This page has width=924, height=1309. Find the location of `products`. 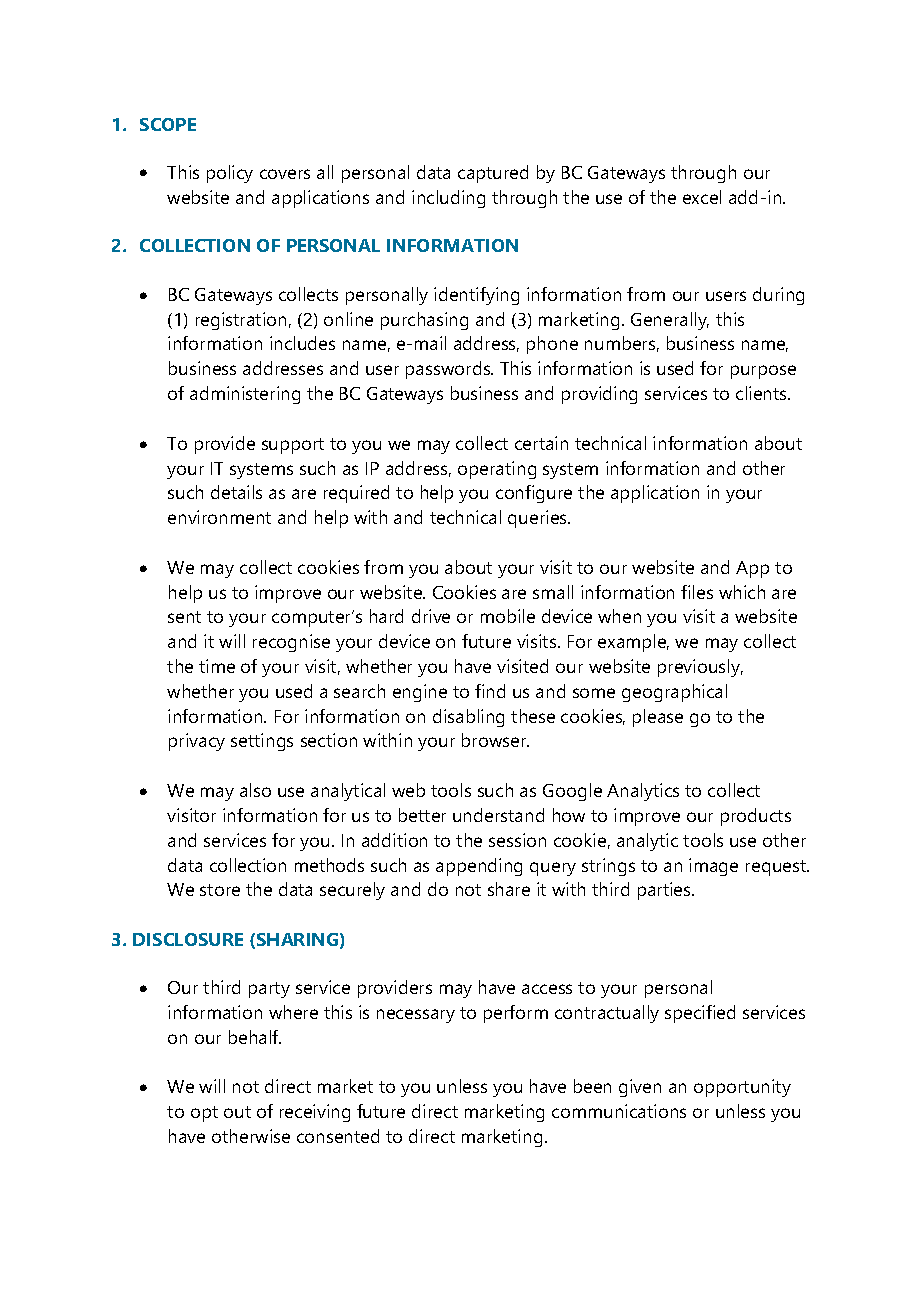

products is located at coordinates (756, 817).
